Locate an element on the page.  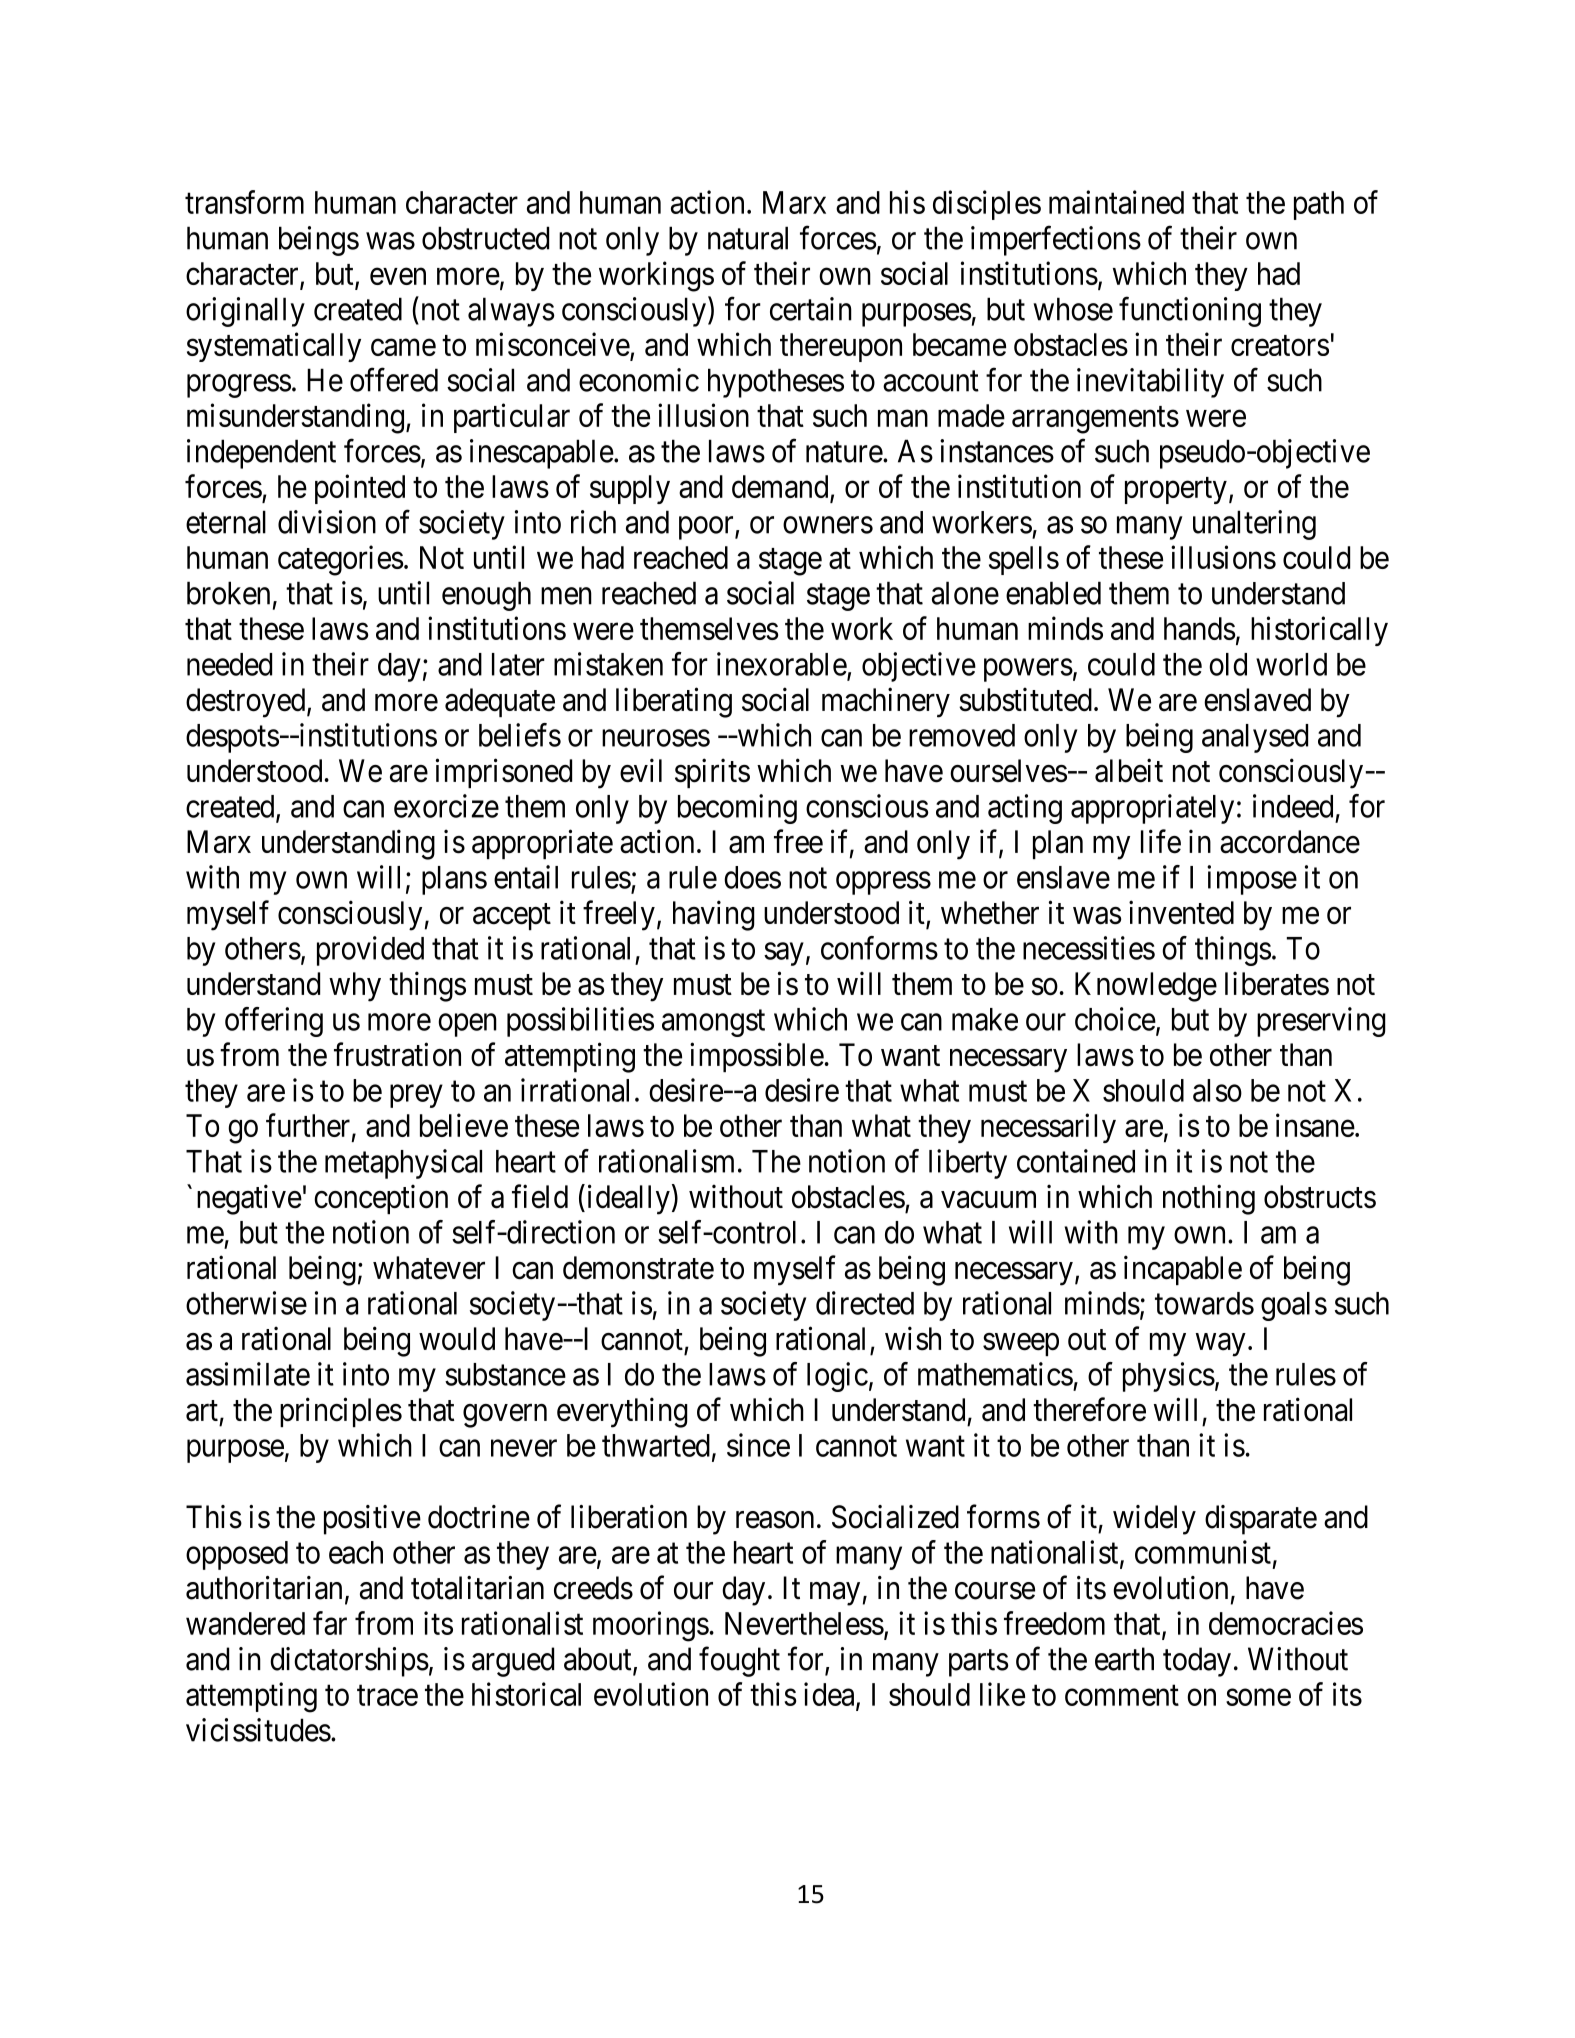
even is located at coordinates (398, 276).
